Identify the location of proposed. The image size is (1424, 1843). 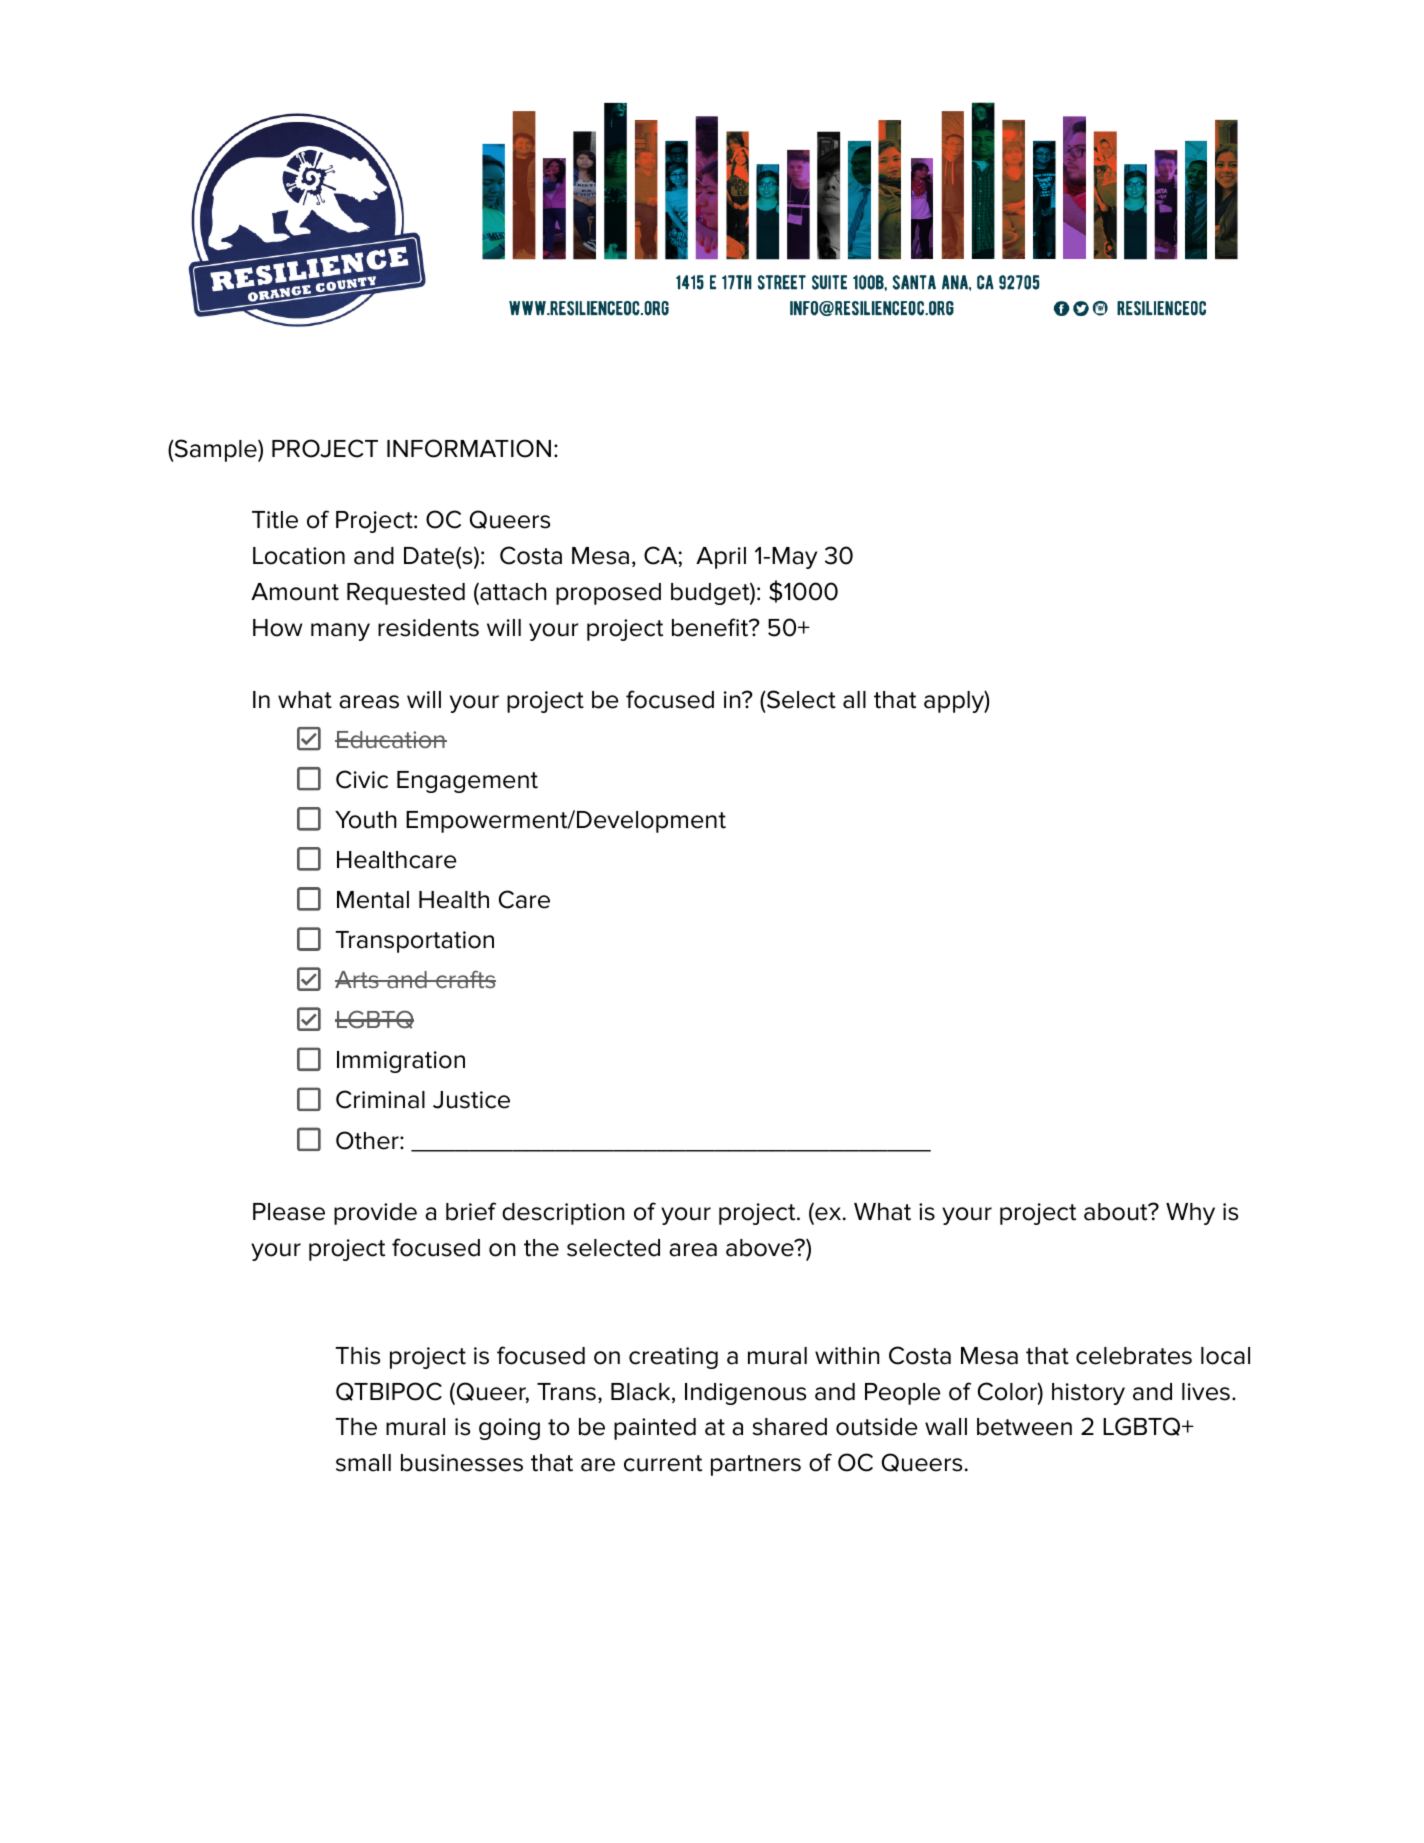
(608, 594).
